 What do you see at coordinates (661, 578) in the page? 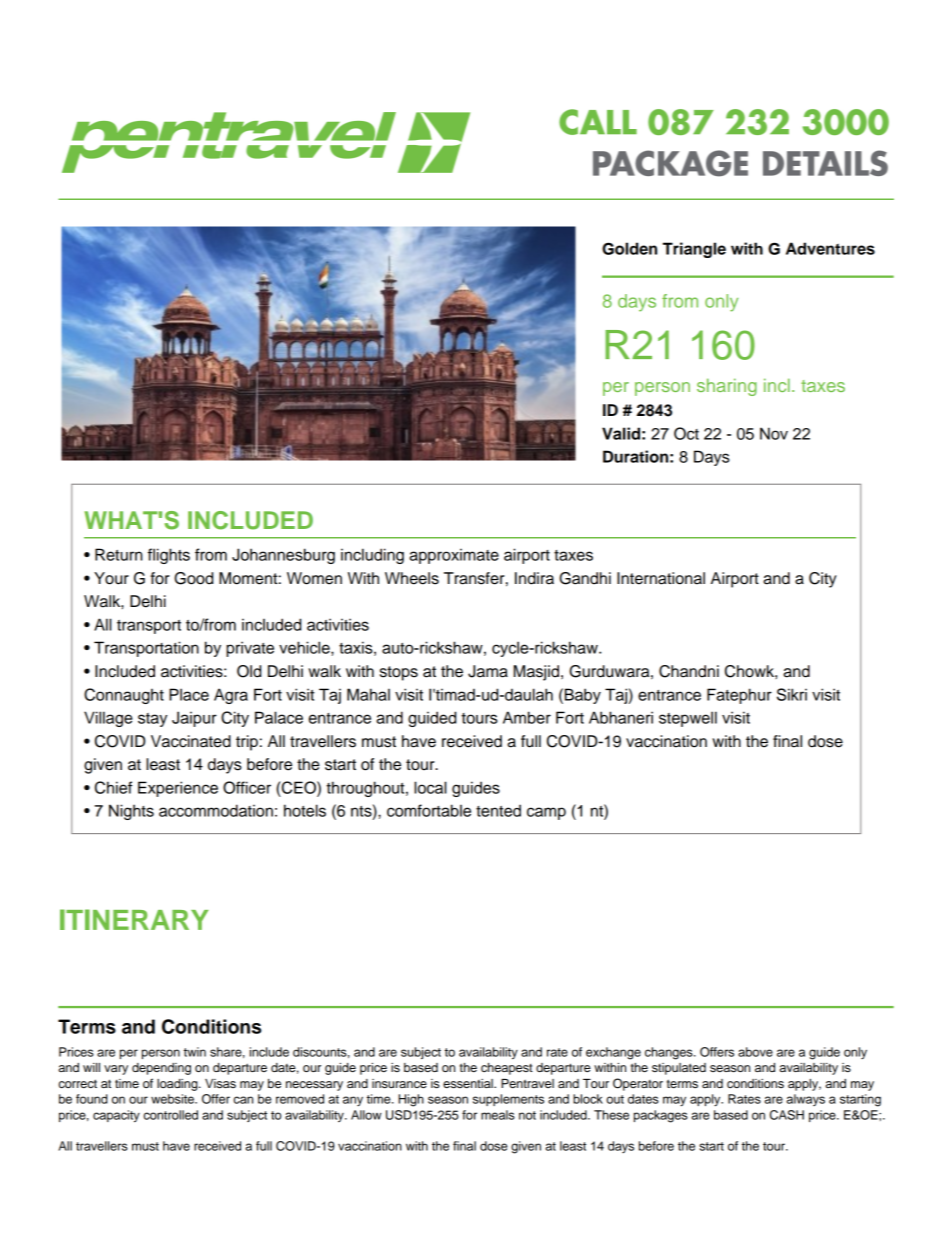
I see `International` at bounding box center [661, 578].
